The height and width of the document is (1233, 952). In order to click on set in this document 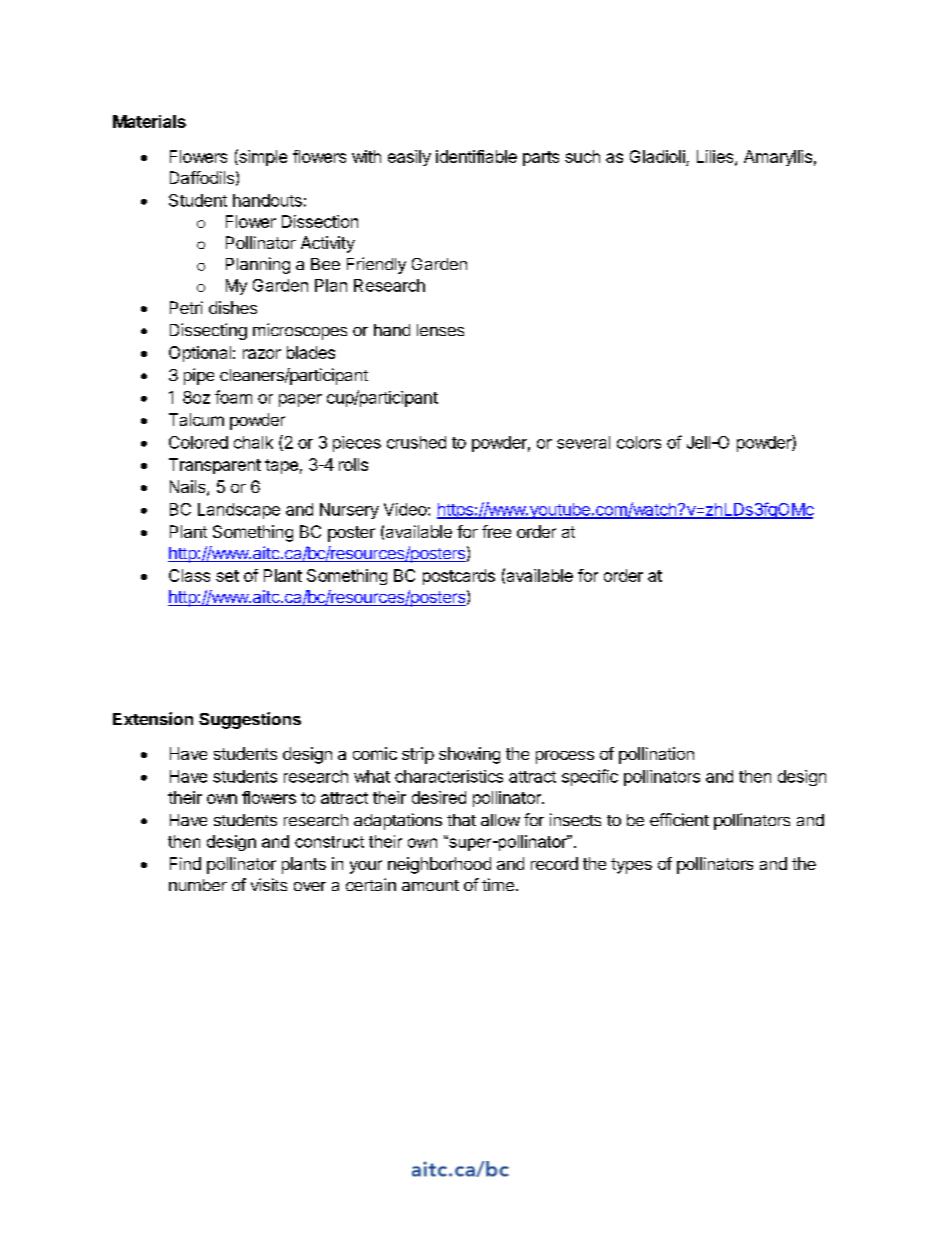, I will do `click(227, 576)`.
